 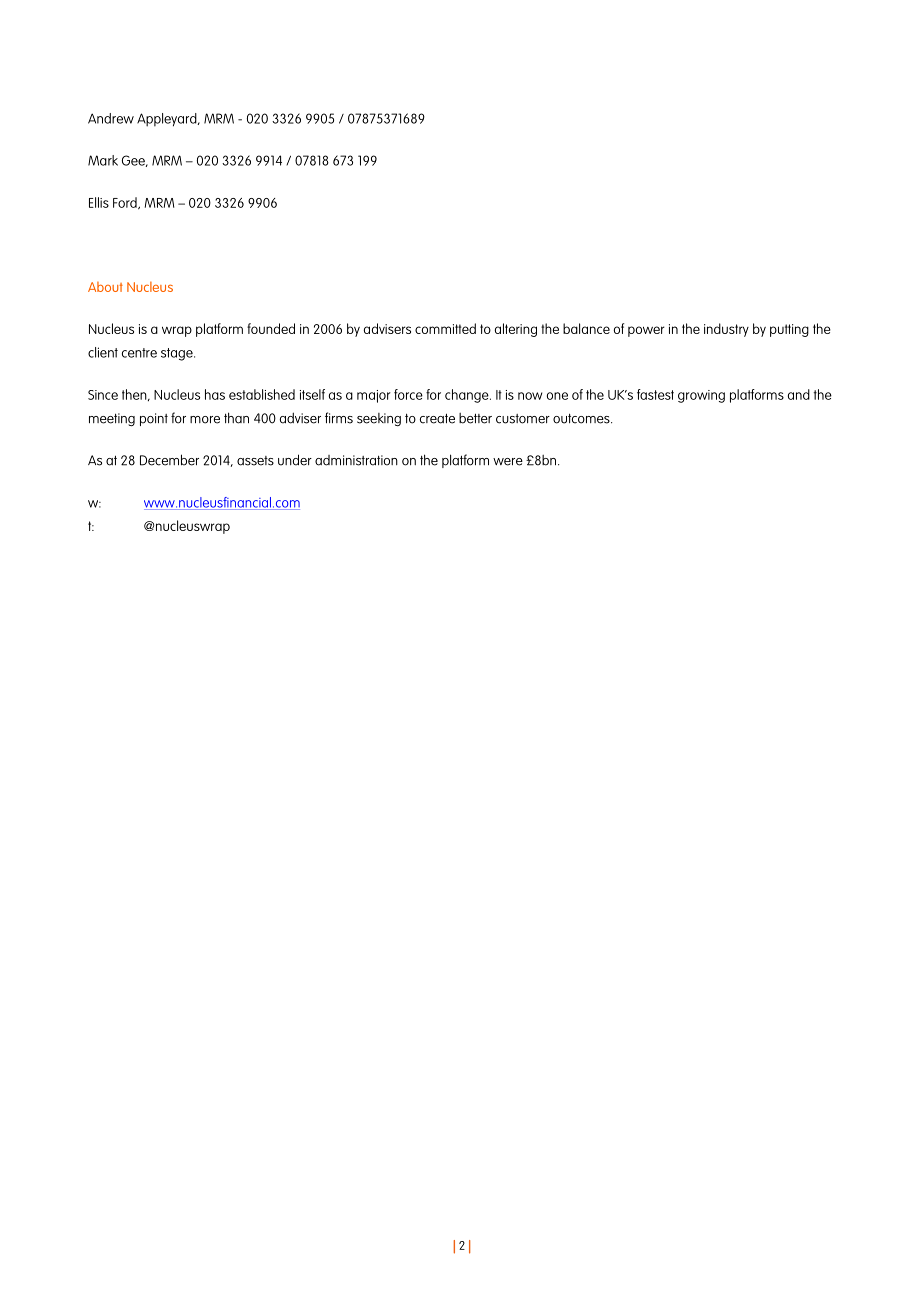 I want to click on growing, so click(x=701, y=396).
